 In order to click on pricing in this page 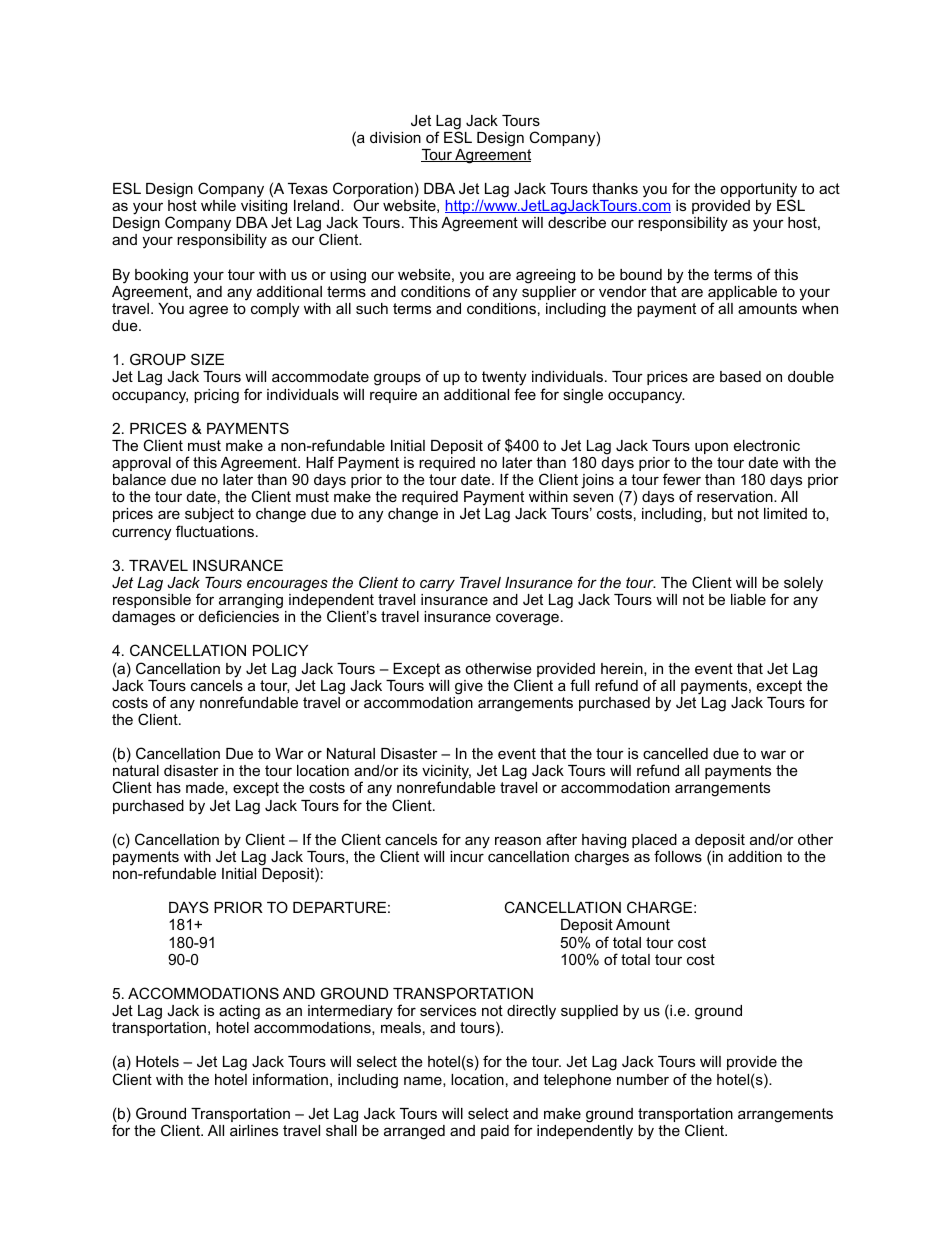, I will do `click(216, 396)`.
